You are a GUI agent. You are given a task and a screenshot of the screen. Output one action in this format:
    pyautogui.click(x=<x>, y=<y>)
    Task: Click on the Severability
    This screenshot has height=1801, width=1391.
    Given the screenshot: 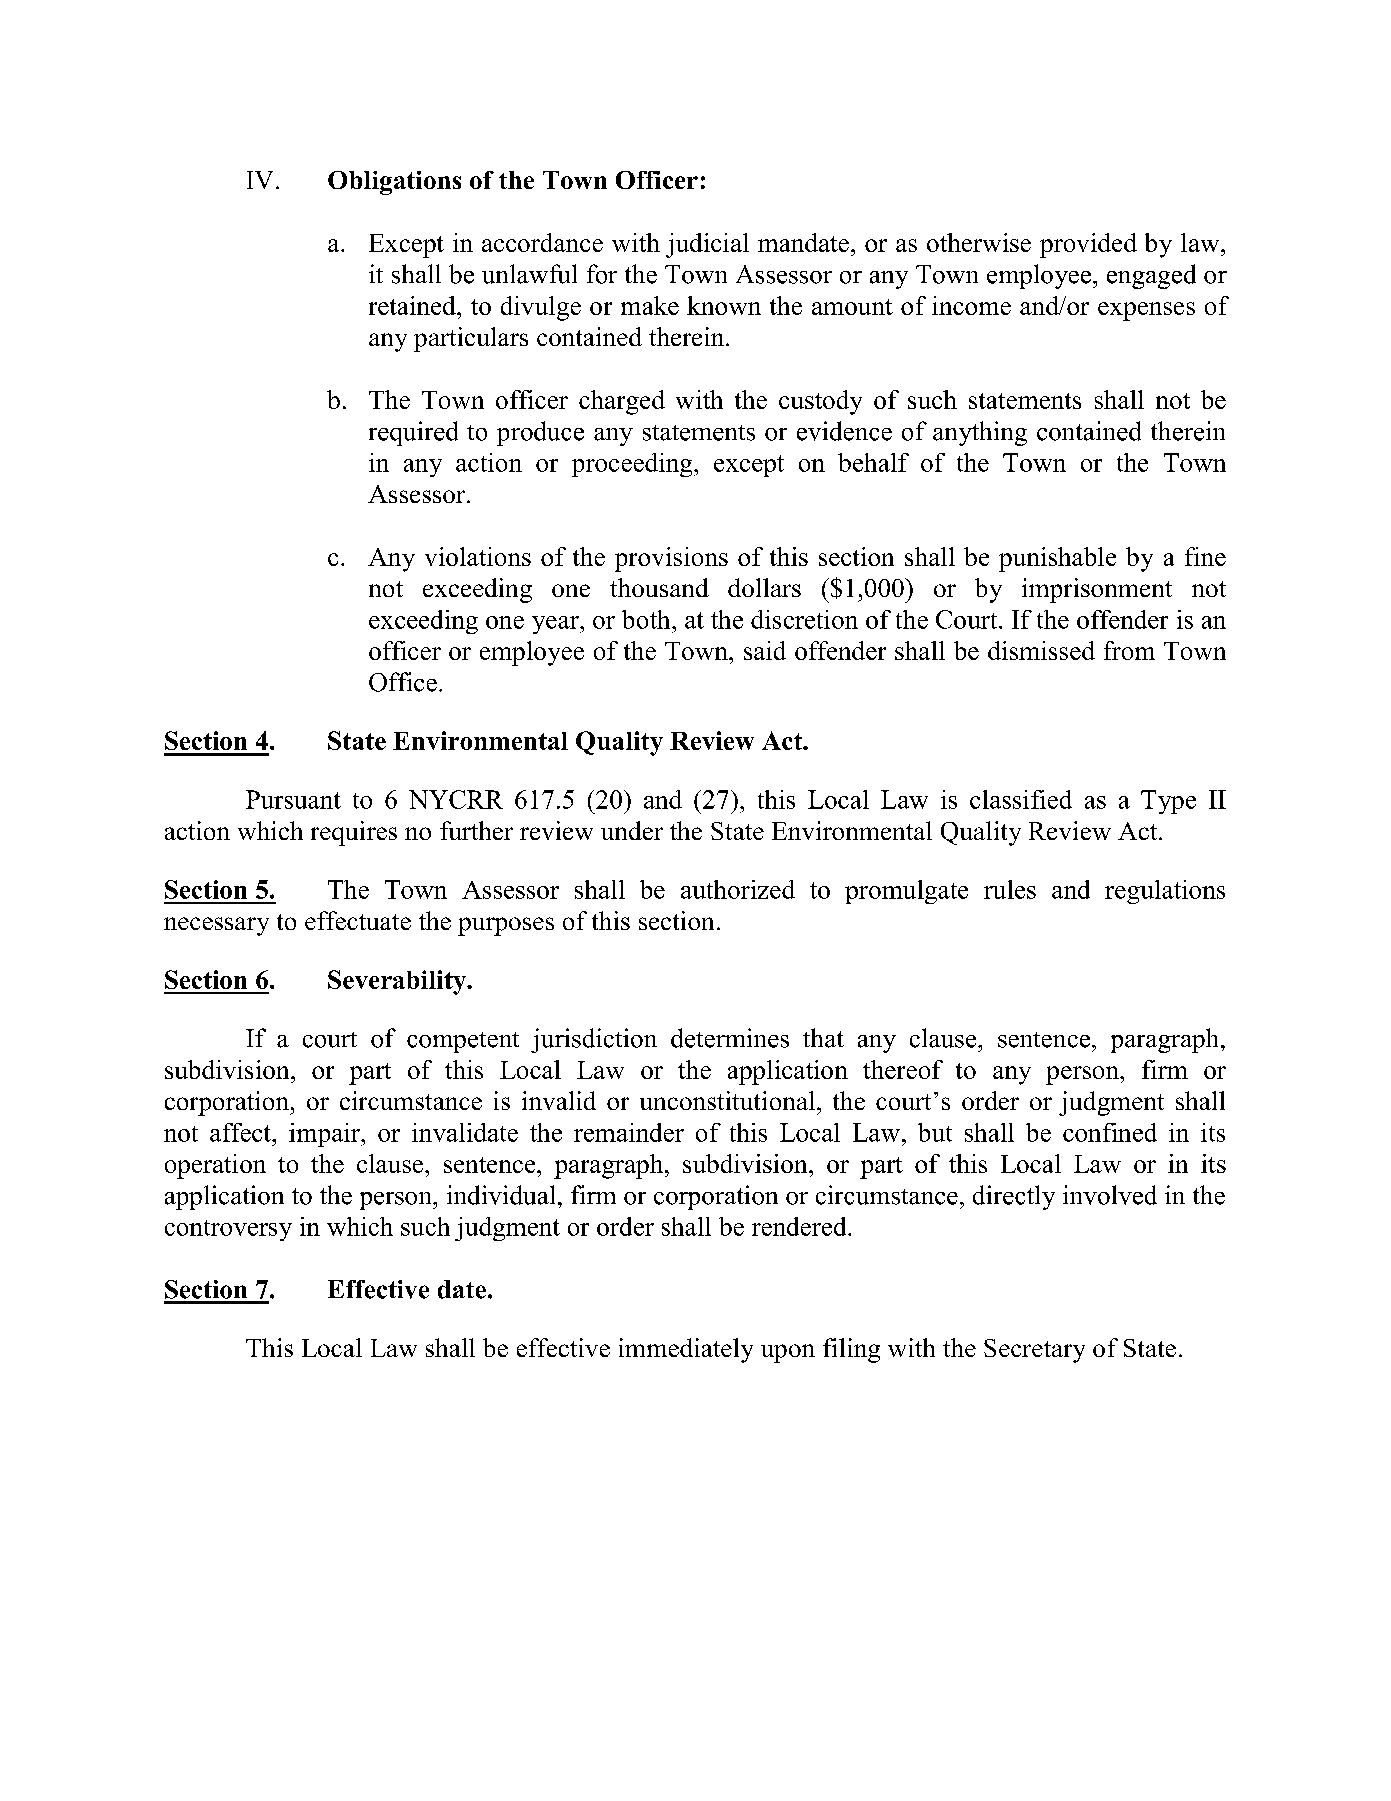 What is the action you would take?
    pyautogui.click(x=398, y=982)
